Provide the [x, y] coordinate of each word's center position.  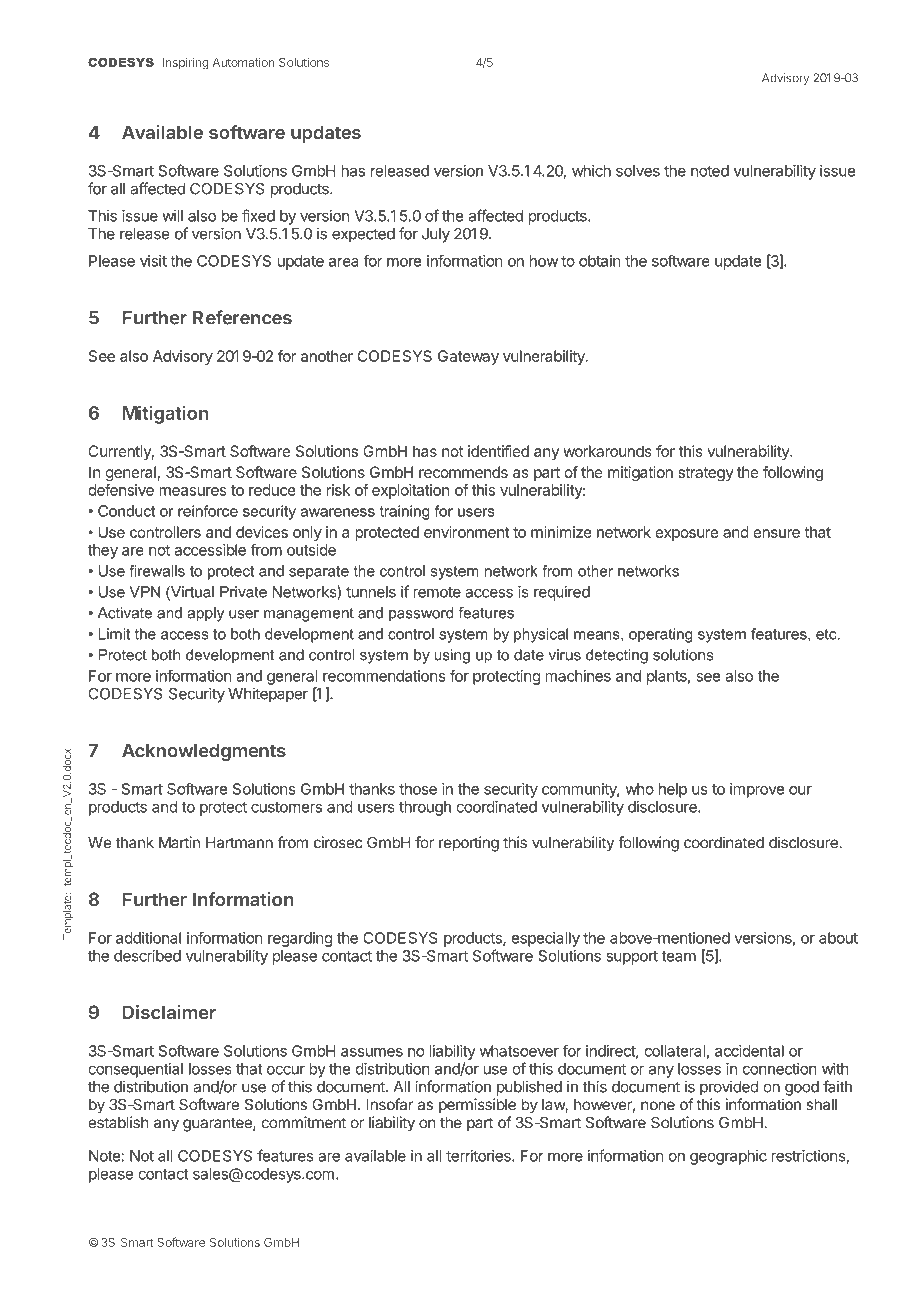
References [242, 317]
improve [757, 790]
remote [437, 592]
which [591, 171]
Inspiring [185, 63]
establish [118, 1122]
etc [827, 634]
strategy [706, 474]
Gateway [468, 357]
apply [205, 614]
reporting [469, 844]
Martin [179, 842]
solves [638, 171]
